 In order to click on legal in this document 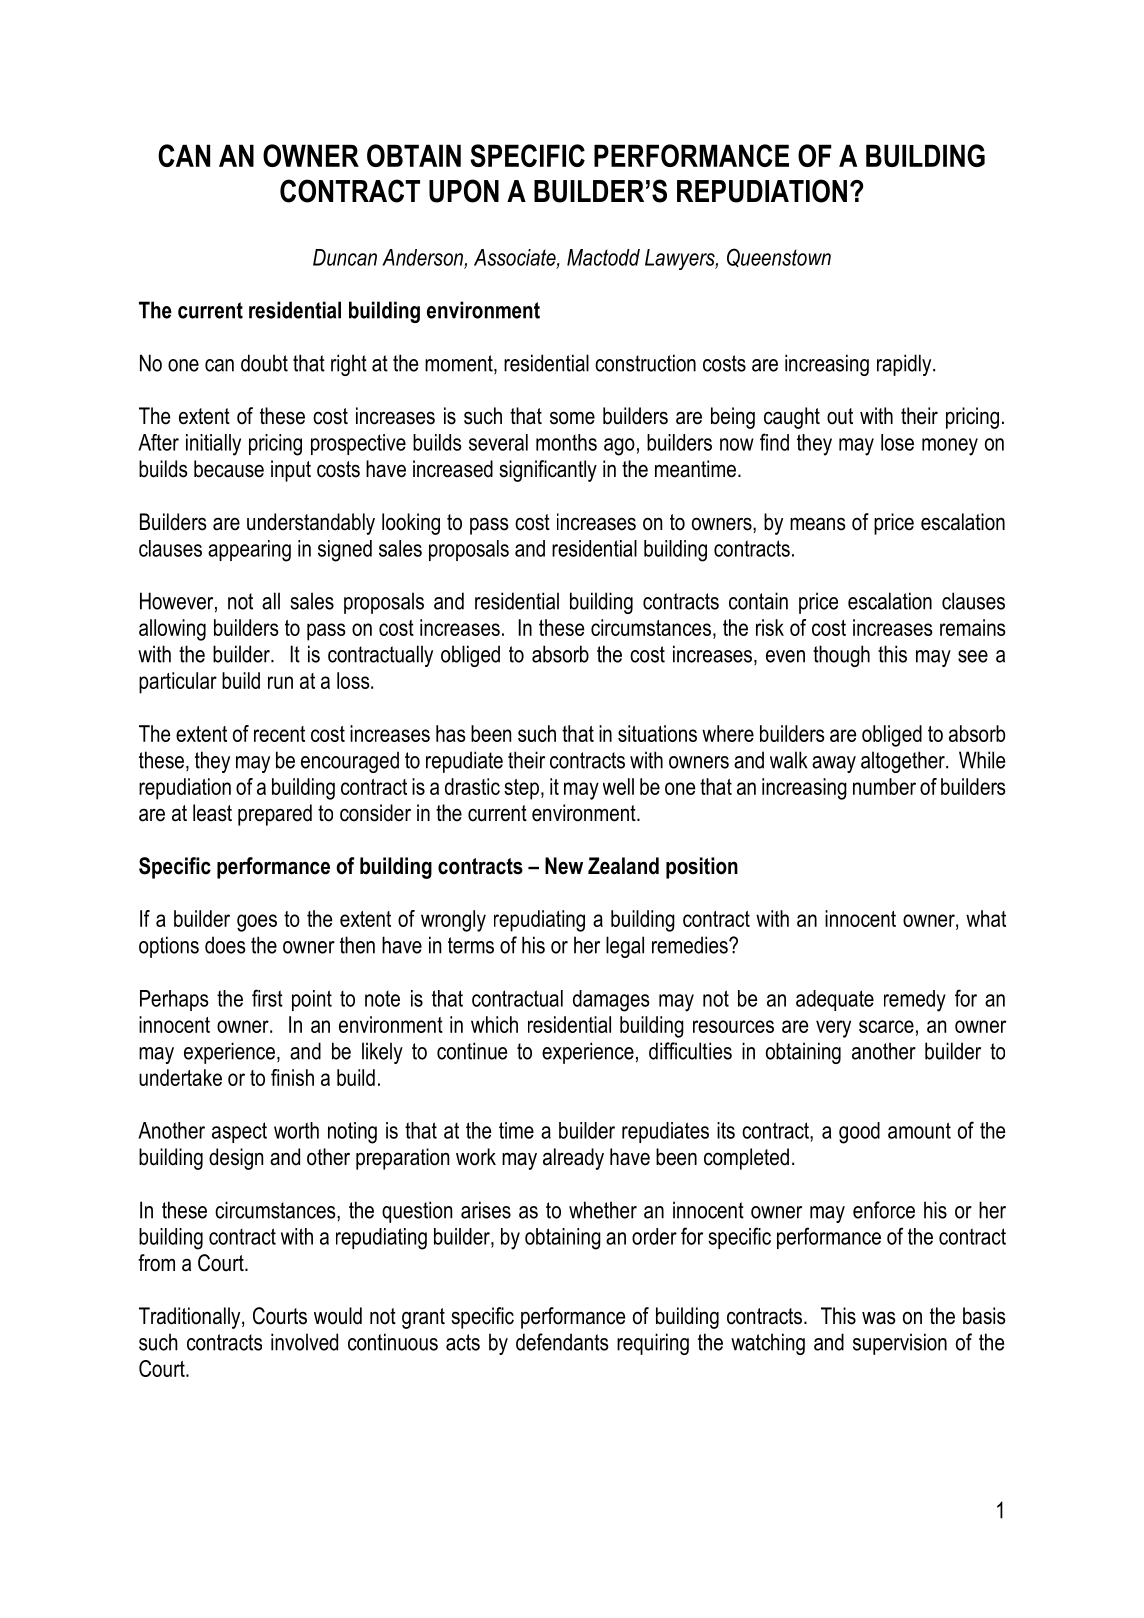, I will do `click(625, 947)`.
